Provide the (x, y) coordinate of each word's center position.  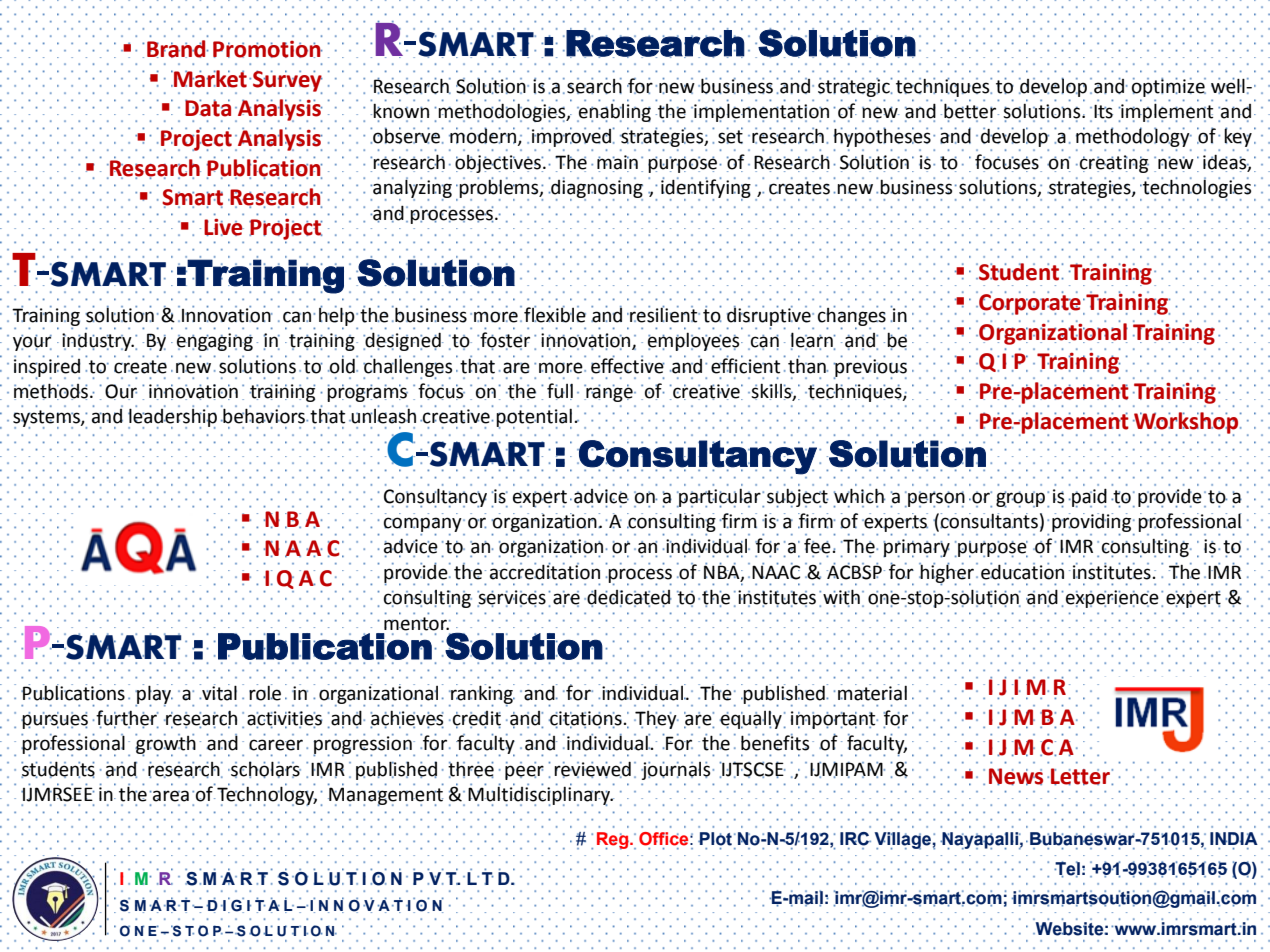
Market (209, 79)
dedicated (628, 598)
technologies (1196, 188)
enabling (614, 113)
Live (224, 227)
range (609, 394)
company (424, 524)
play (154, 695)
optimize (1169, 87)
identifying (706, 188)
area (170, 796)
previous (870, 367)
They (656, 720)
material (872, 692)
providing (1093, 522)
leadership (172, 418)
